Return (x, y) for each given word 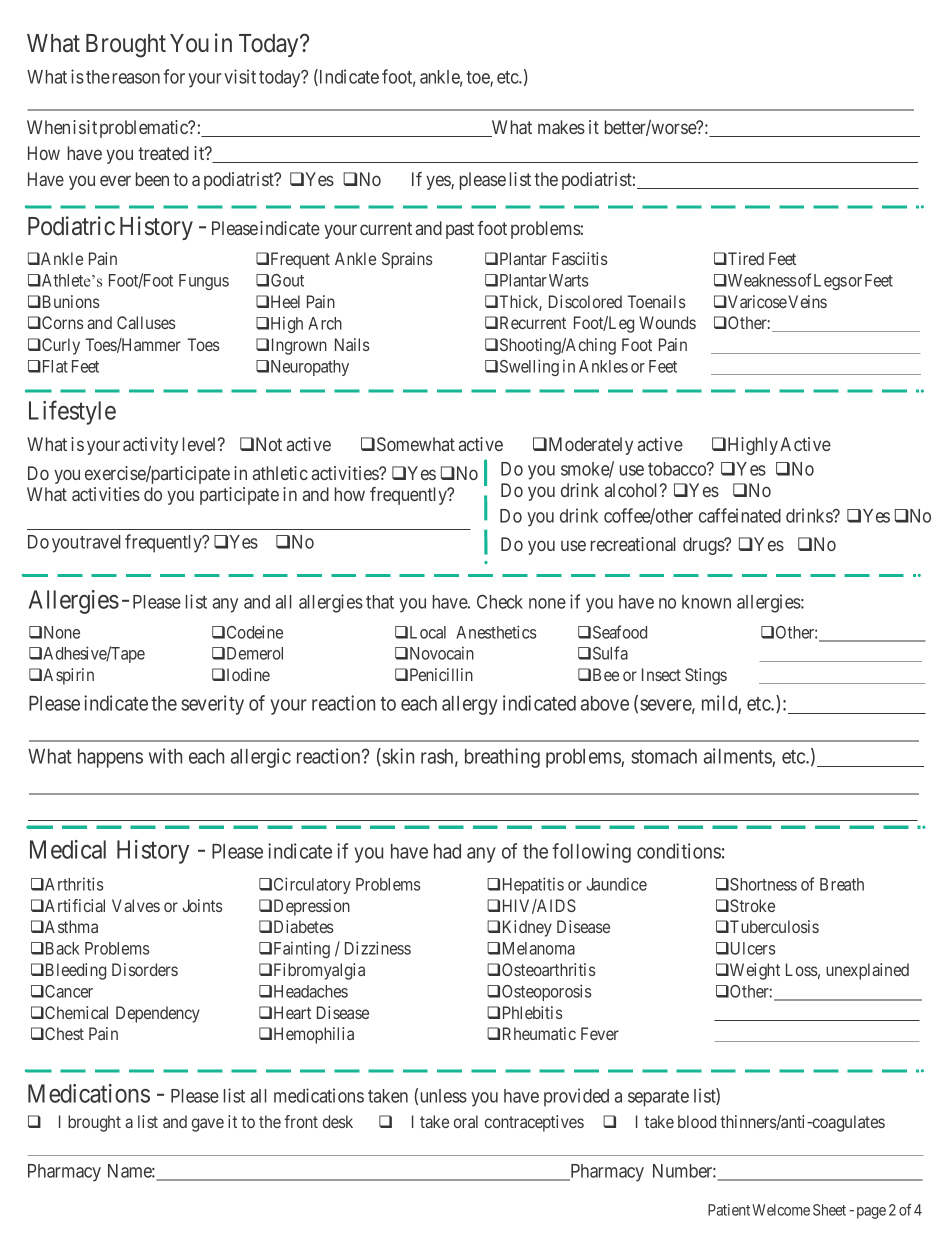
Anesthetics (496, 632)
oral (466, 1121)
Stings (706, 676)
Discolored (585, 301)
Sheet (829, 1210)
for (174, 76)
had (447, 851)
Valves (136, 905)
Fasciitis (580, 258)
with (165, 756)
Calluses (146, 322)
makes (561, 127)
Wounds (667, 322)
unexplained (867, 971)
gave (208, 1125)
